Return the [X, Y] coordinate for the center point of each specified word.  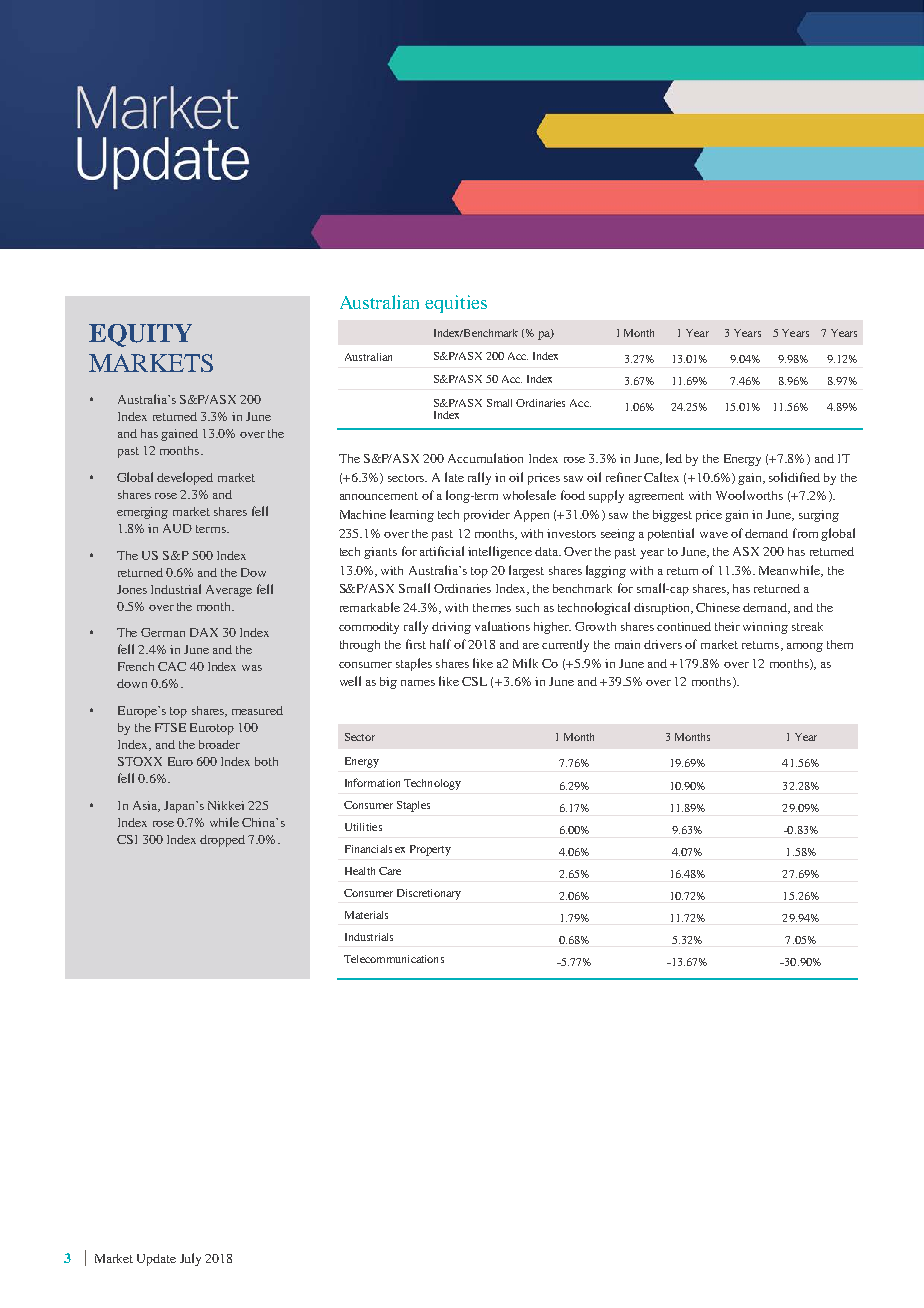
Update [156, 1260]
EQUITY [140, 335]
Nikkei [226, 805]
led [674, 458]
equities [456, 304]
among [805, 647]
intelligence [500, 552]
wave [714, 535]
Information [372, 782]
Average [229, 591]
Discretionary [429, 894]
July [190, 1259]
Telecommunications [394, 959]
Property [430, 850]
